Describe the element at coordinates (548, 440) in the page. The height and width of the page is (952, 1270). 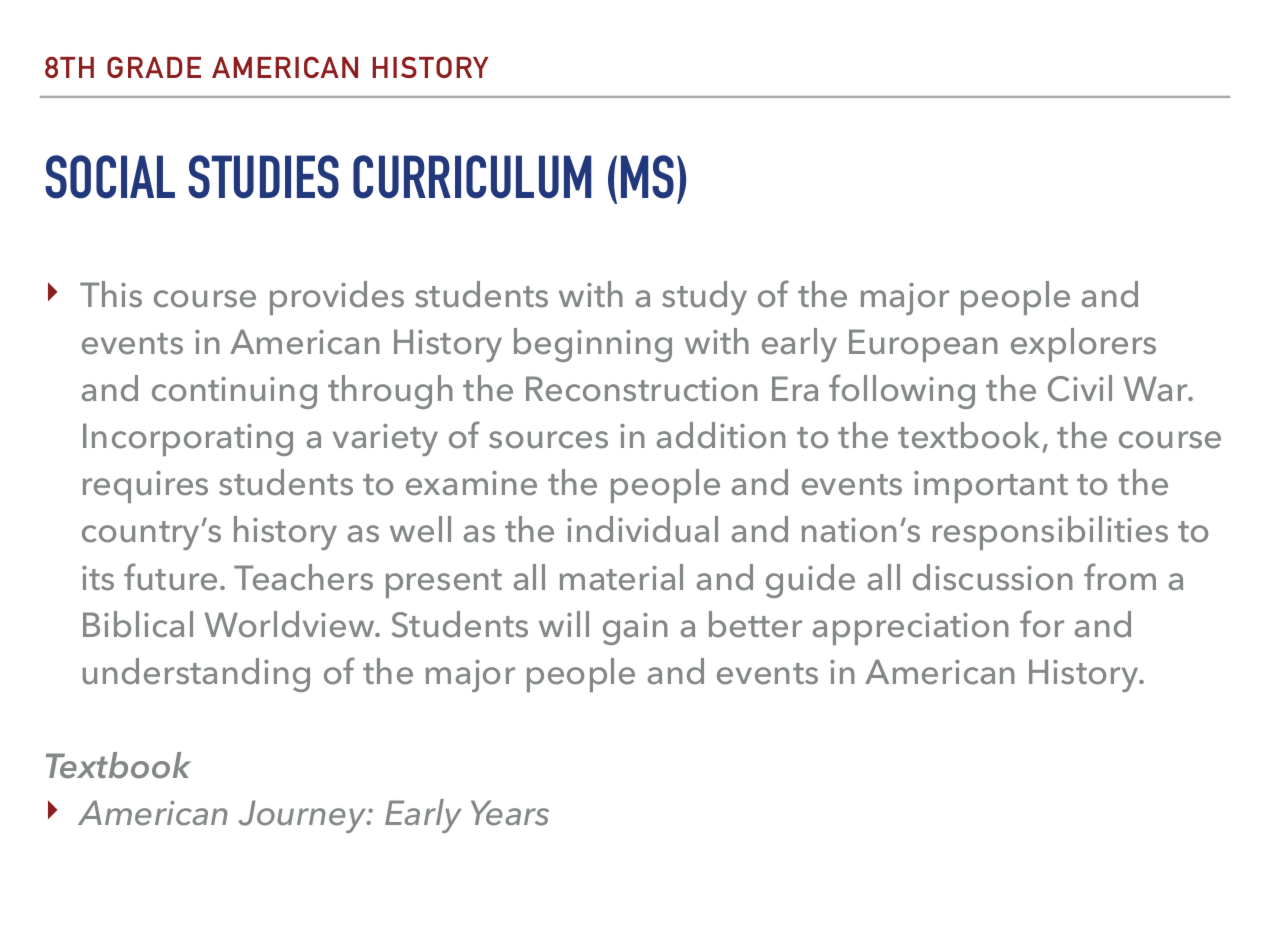
I see `sources` at that location.
